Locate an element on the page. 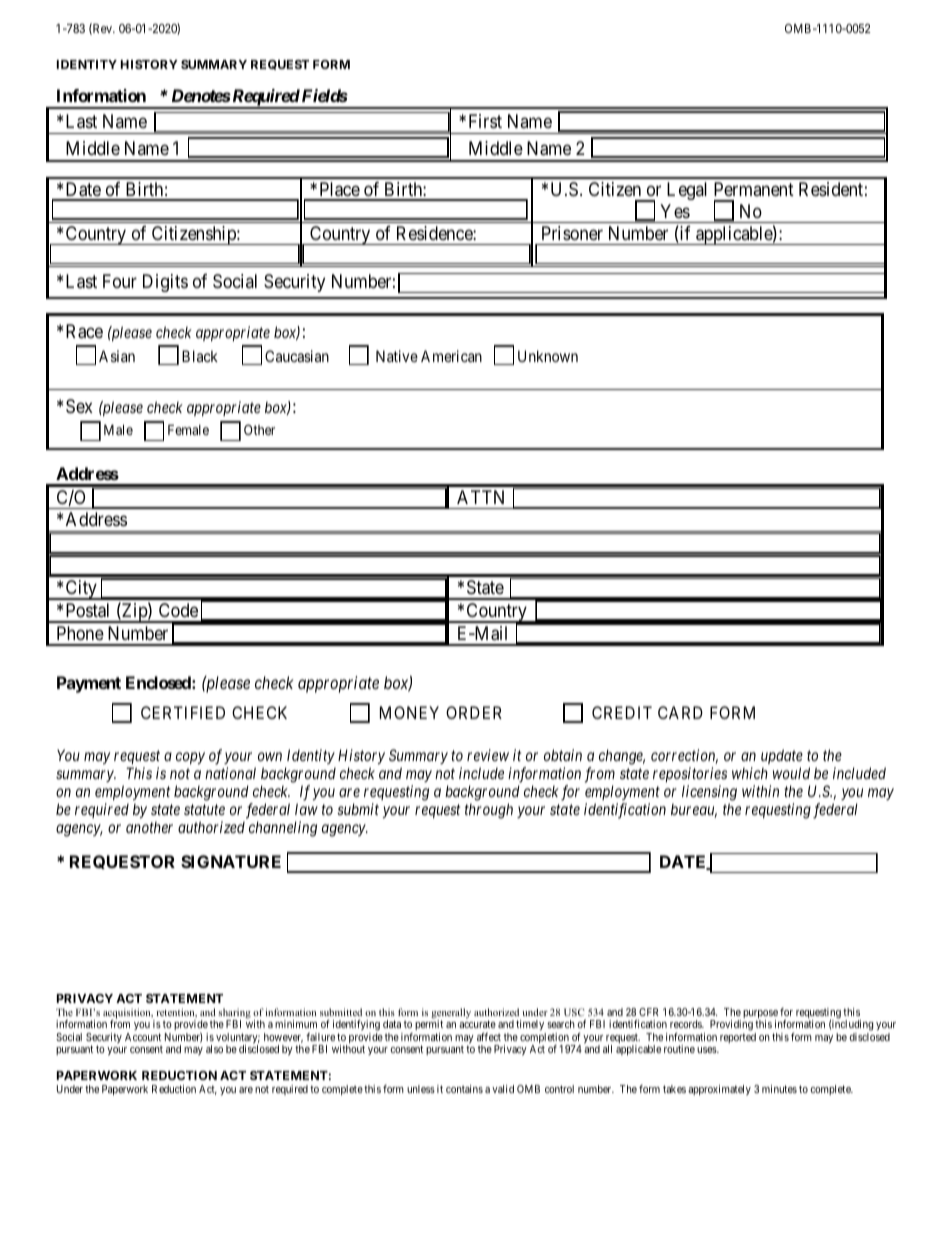 This page has width=952, height=1233. uses is located at coordinates (707, 1050).
